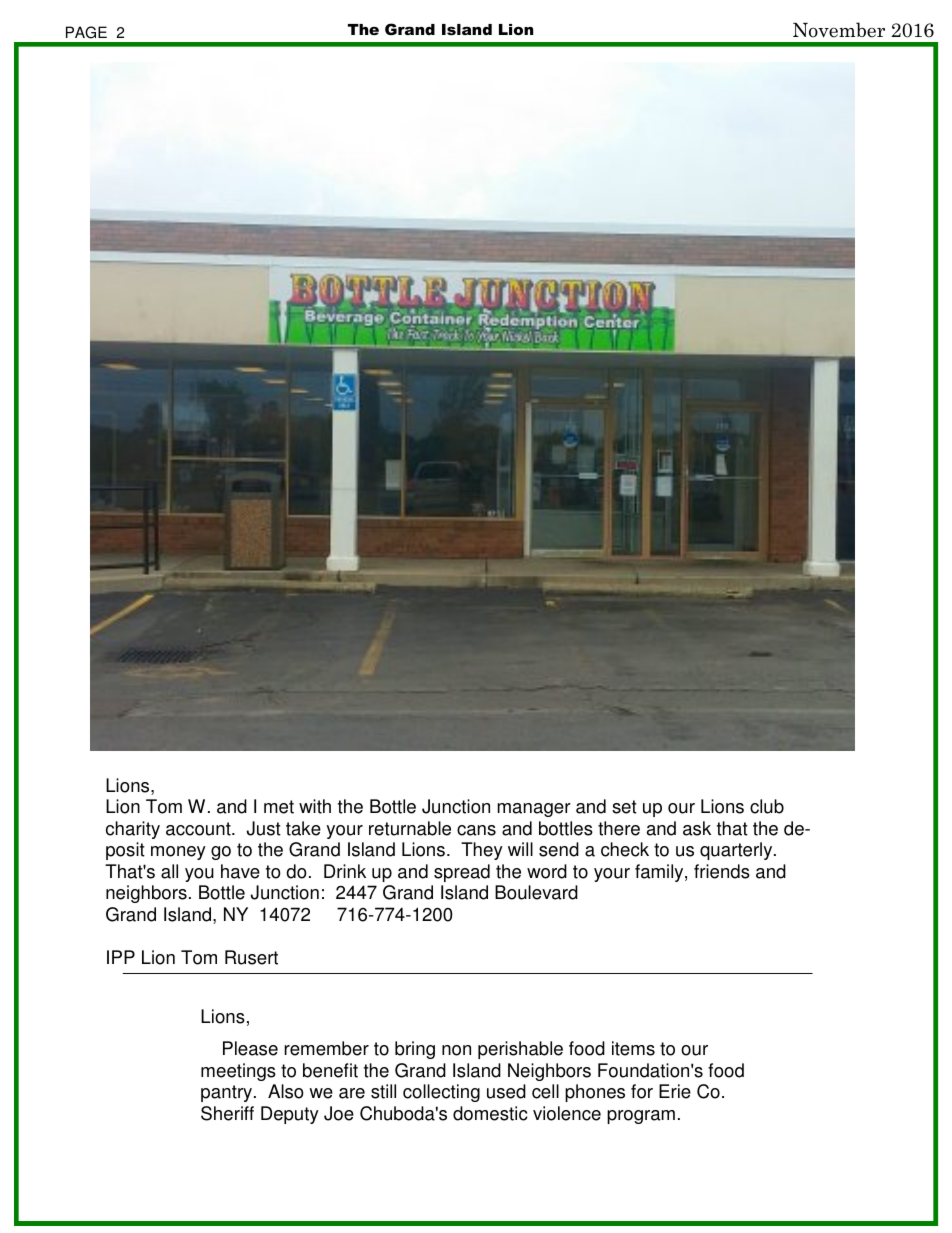 The height and width of the page is (1233, 952). I want to click on set, so click(624, 807).
